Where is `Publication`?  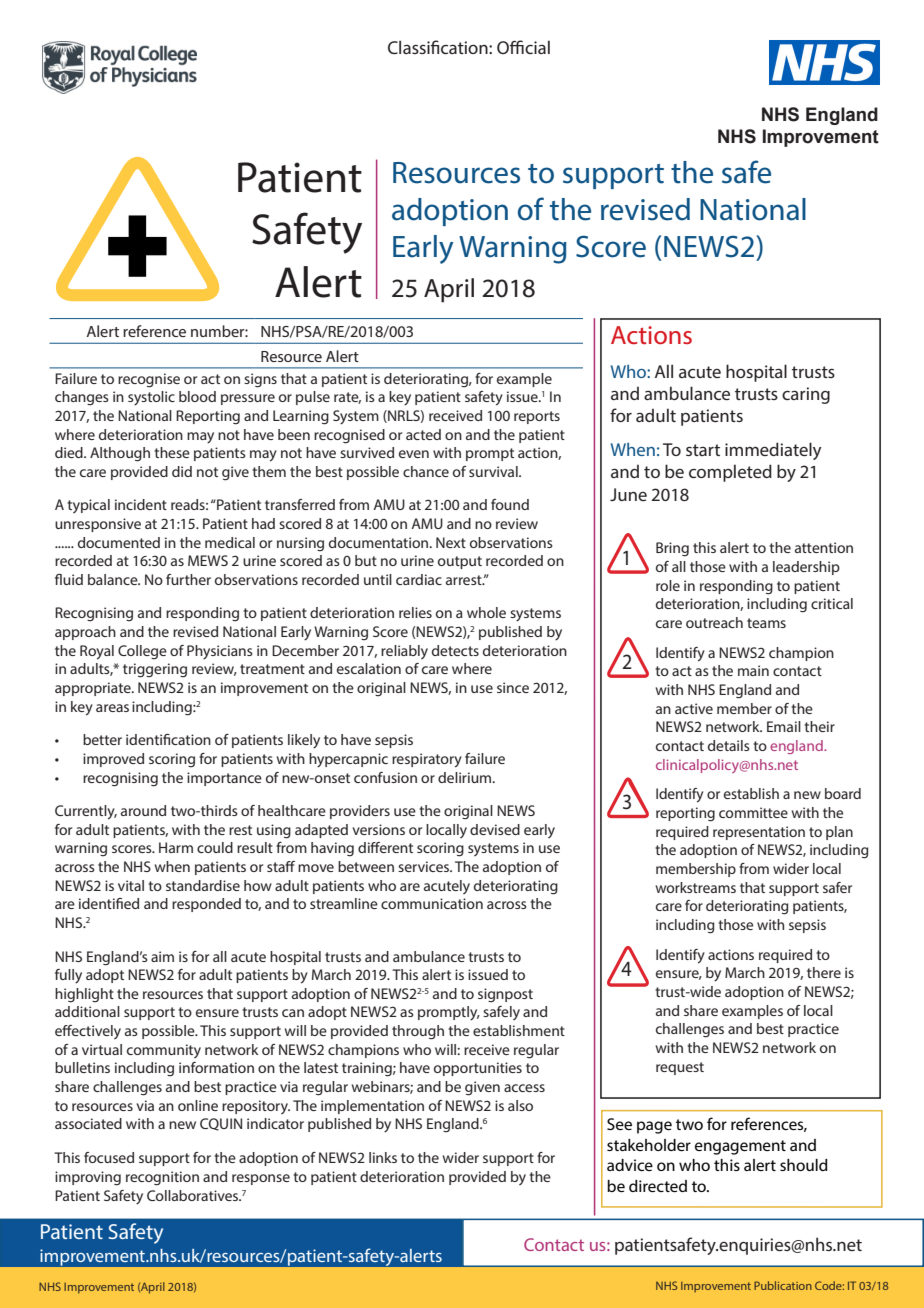
Publication is located at coordinates (783, 1285).
